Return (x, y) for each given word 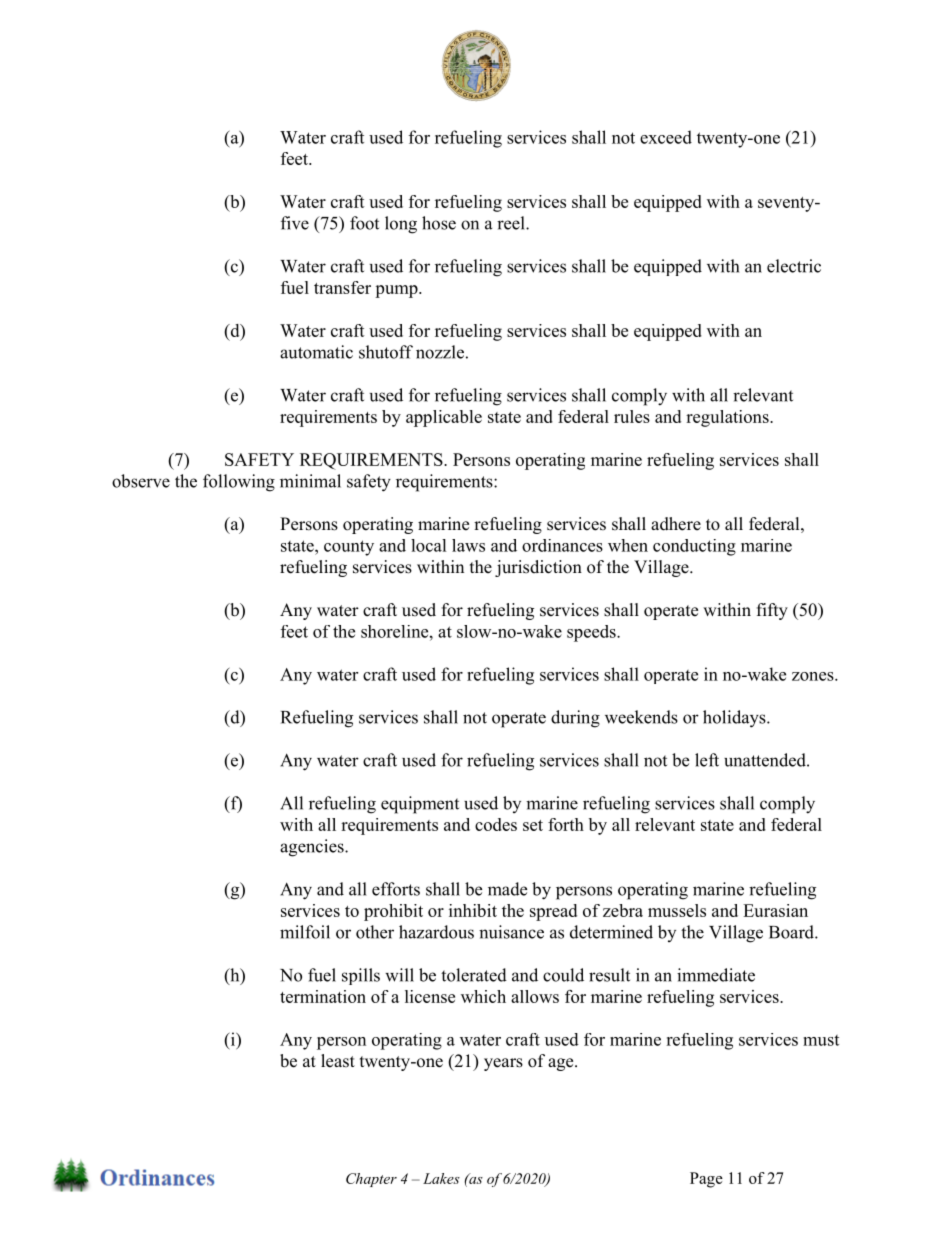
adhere (676, 524)
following (239, 483)
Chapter (371, 1180)
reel (512, 223)
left (707, 760)
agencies (313, 848)
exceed (666, 137)
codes (496, 824)
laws (468, 545)
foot (364, 223)
